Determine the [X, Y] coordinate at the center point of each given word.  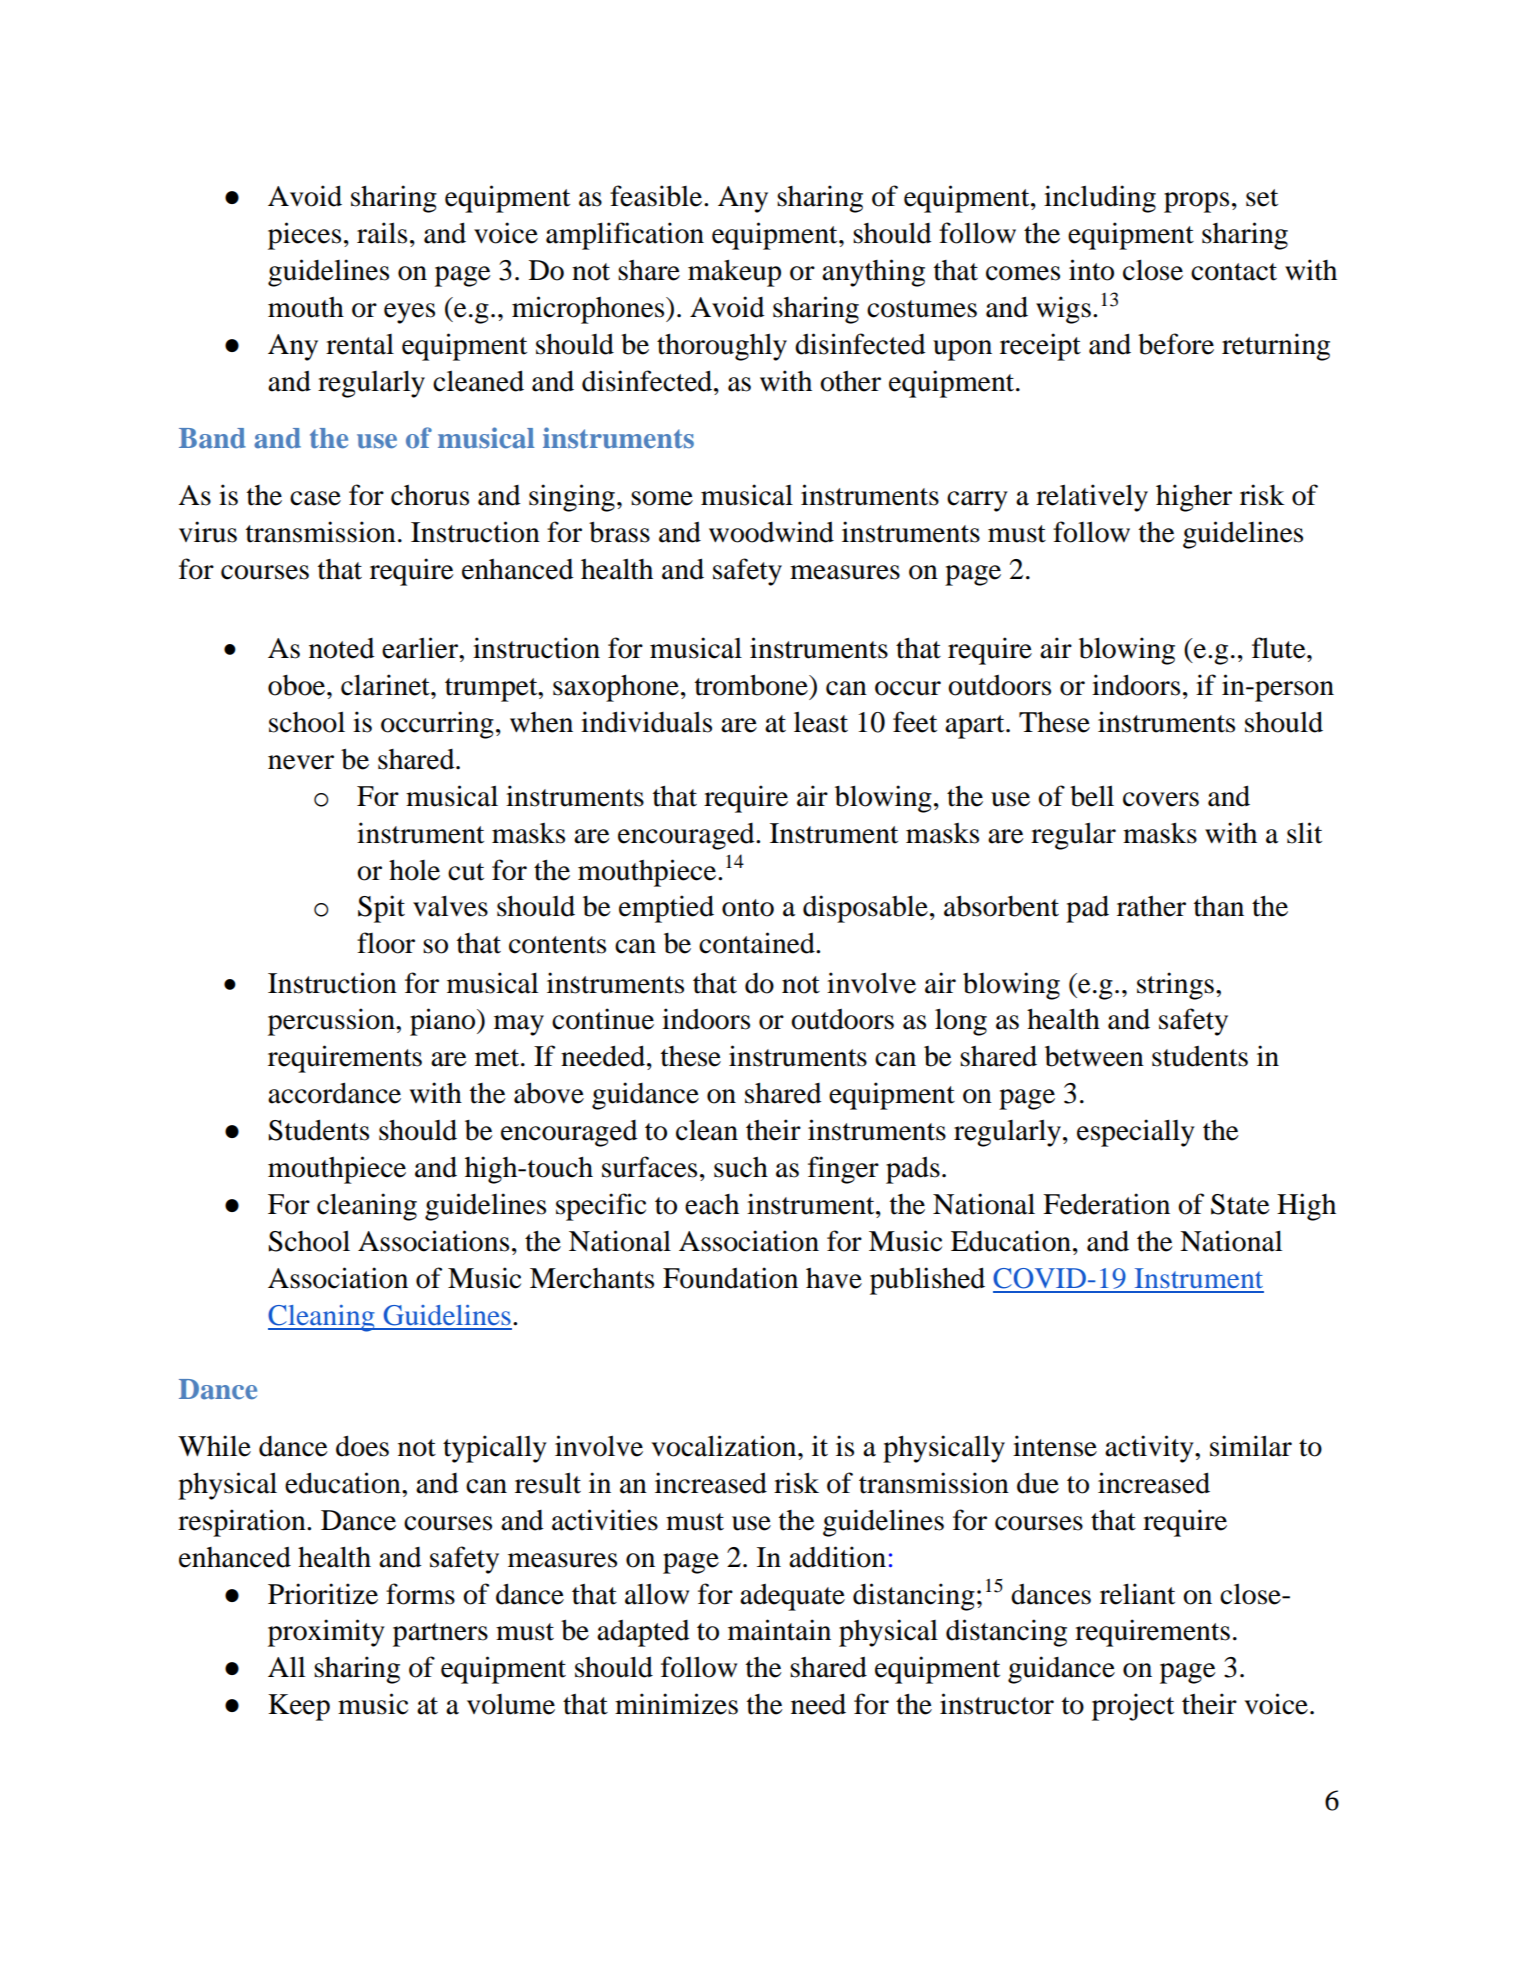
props [1196, 202]
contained [758, 943]
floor [386, 943]
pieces [304, 236]
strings [1175, 986]
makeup [734, 273]
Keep [299, 1707]
